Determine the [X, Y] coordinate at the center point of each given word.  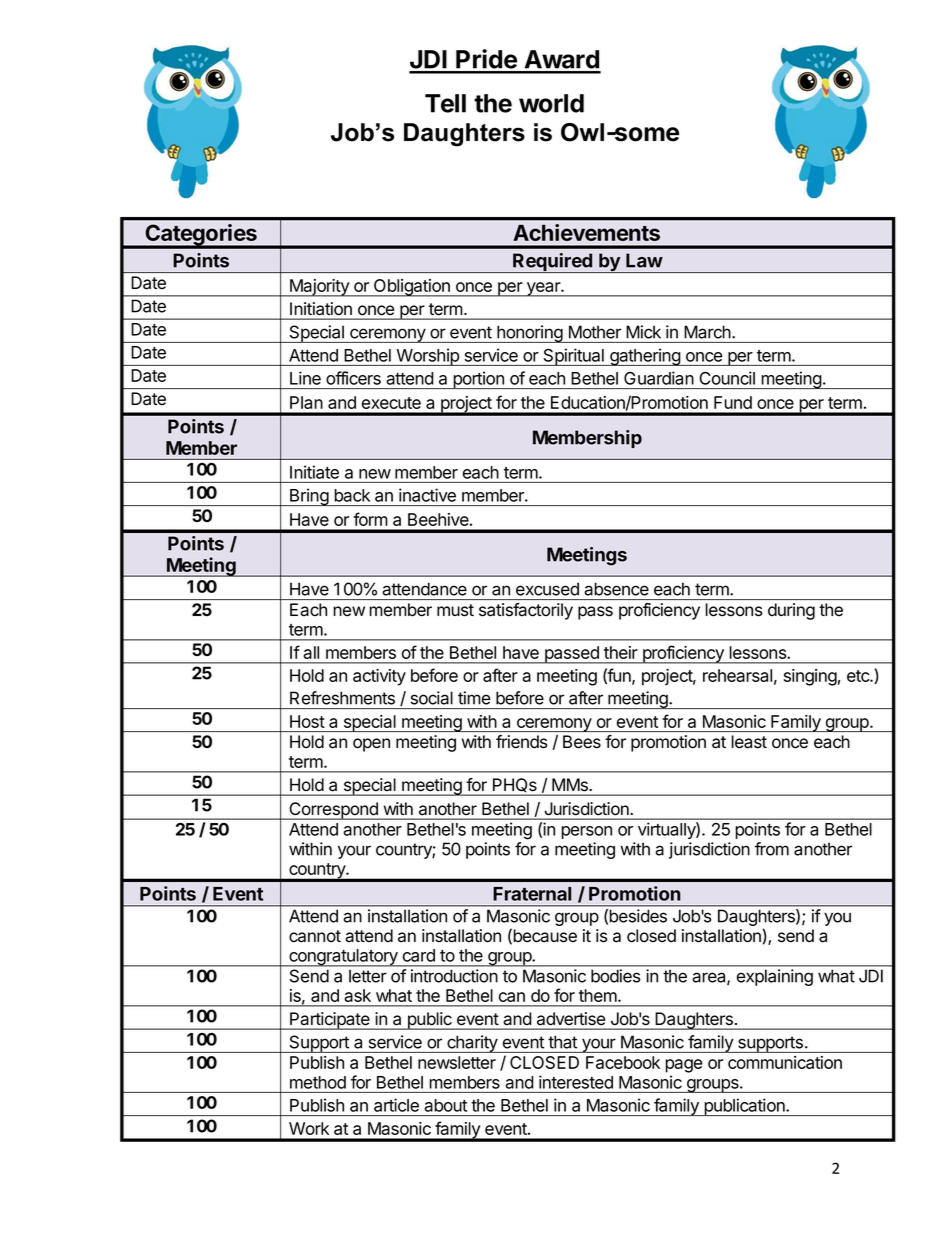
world [551, 103]
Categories [201, 236]
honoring [529, 334]
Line [305, 378]
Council [727, 378]
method [318, 1082]
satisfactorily [526, 611]
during [791, 611]
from [772, 849]
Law [644, 260]
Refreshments [342, 698]
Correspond [333, 811]
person [586, 832]
